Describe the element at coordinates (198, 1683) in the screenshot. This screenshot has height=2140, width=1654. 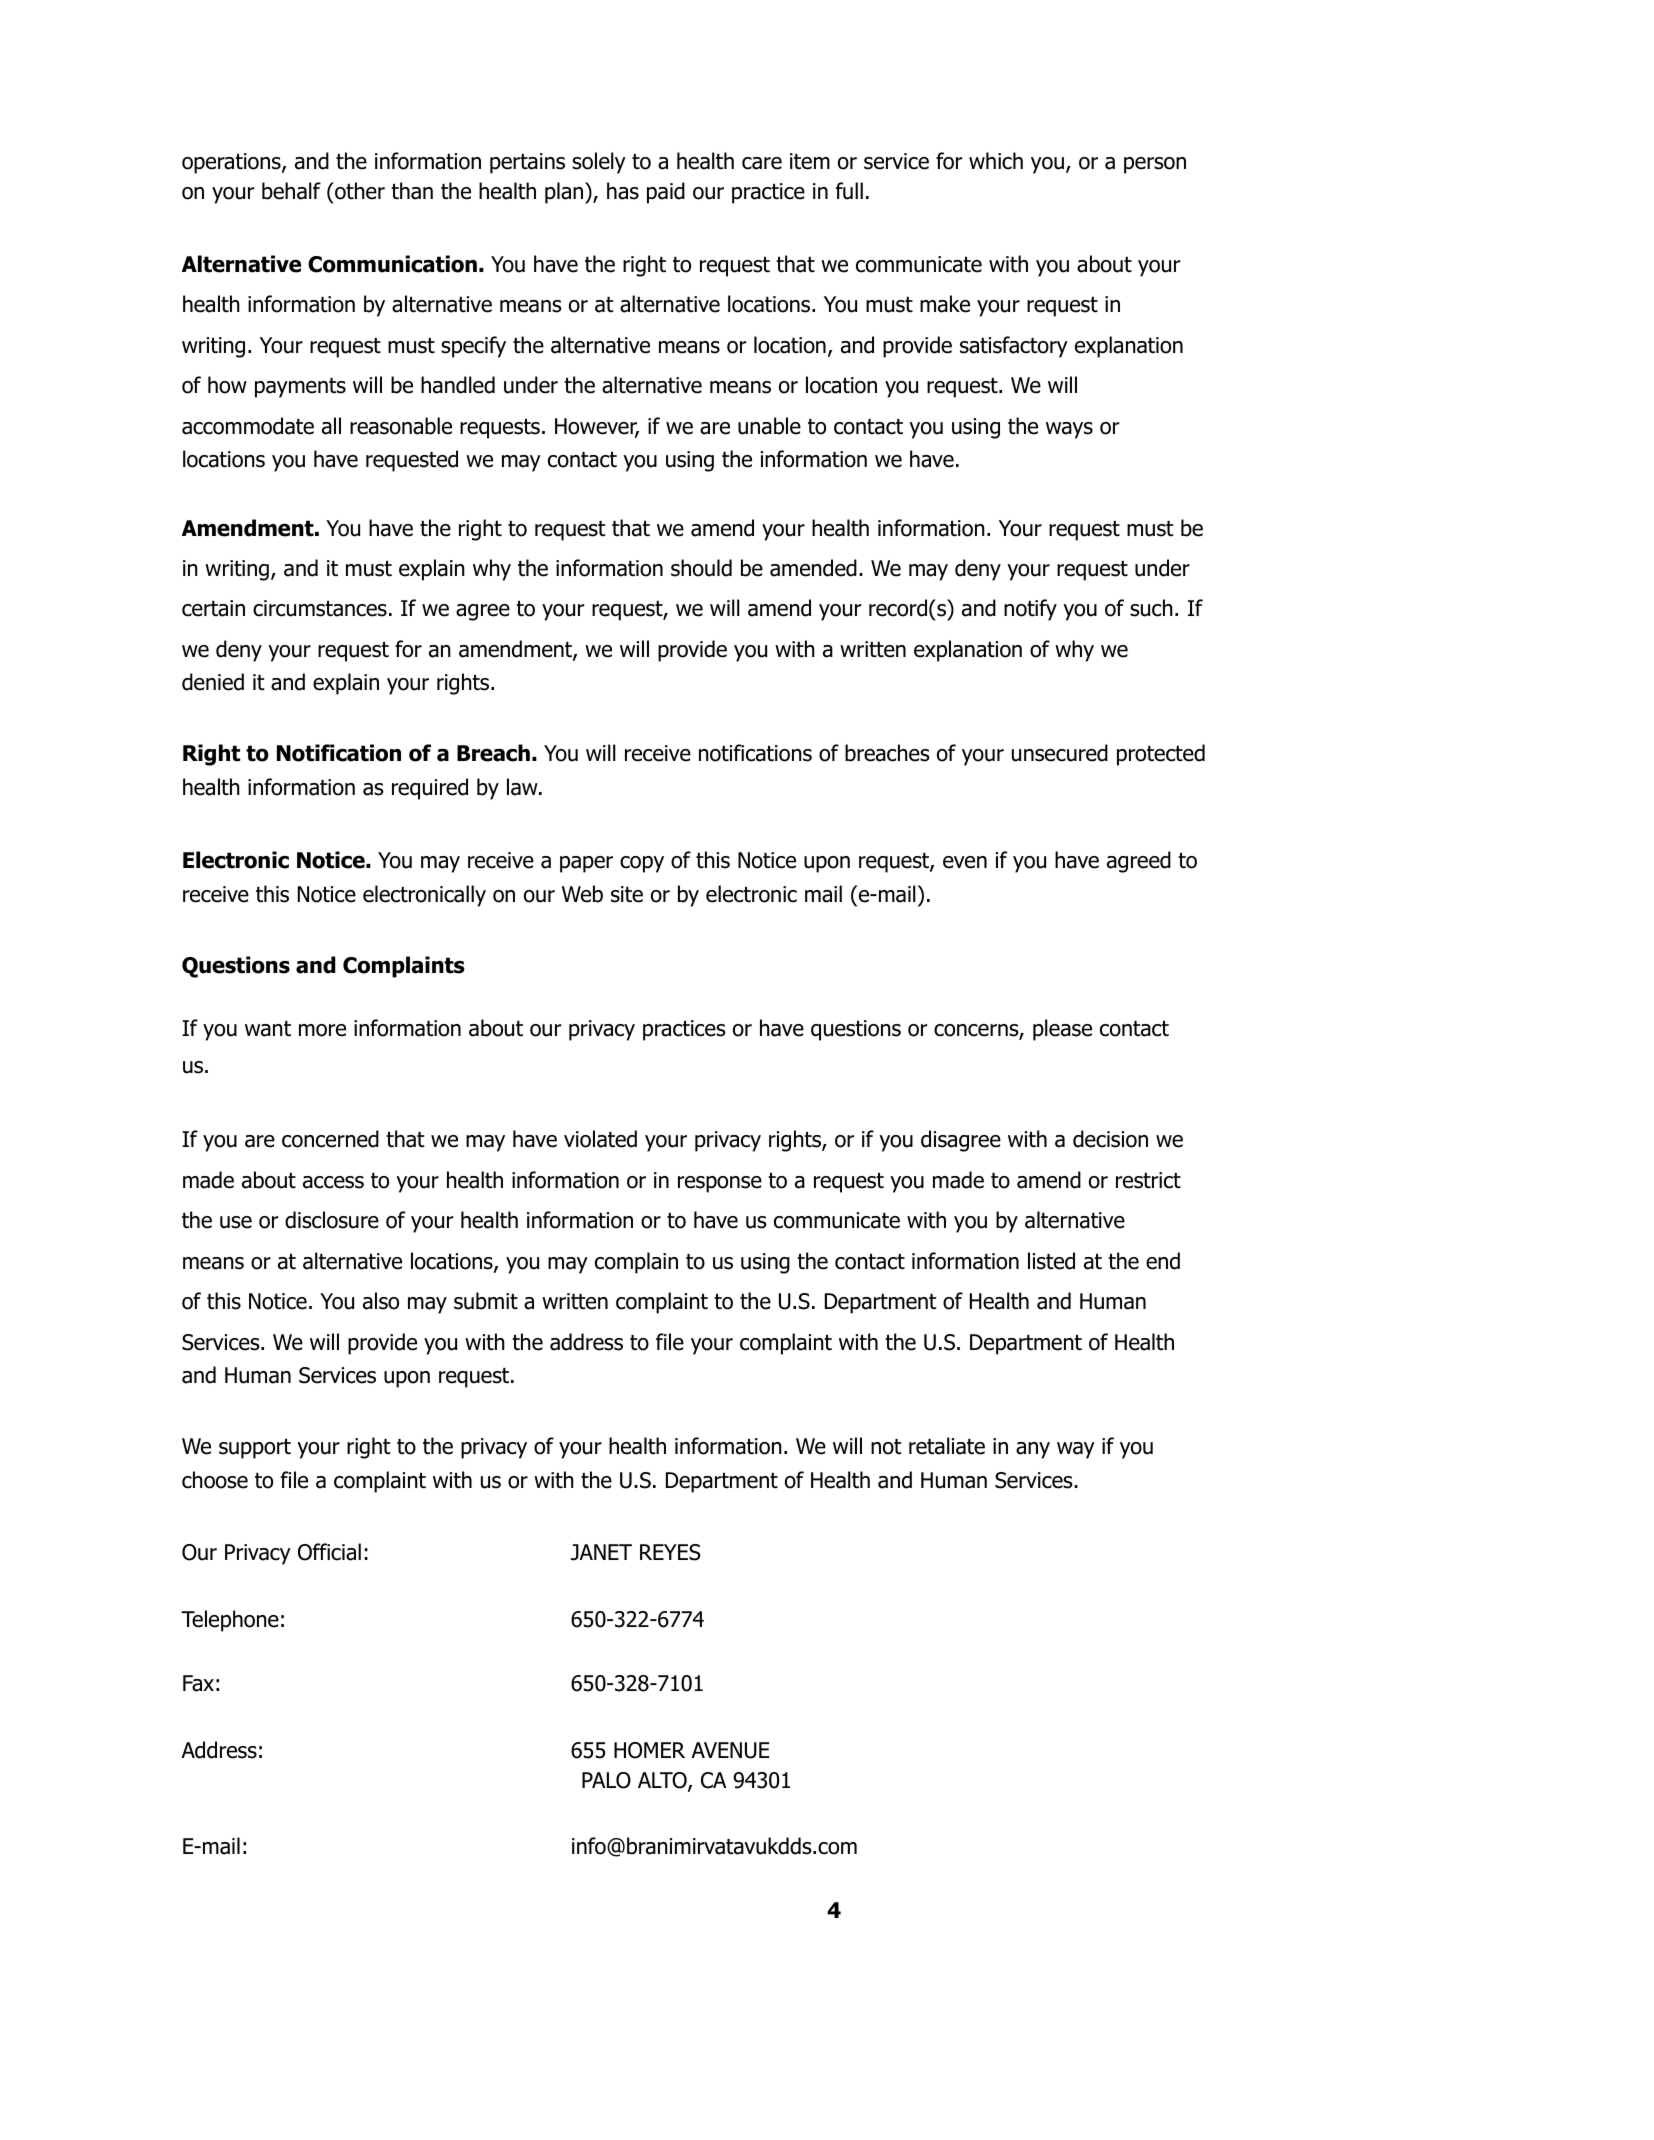
I see `Fax` at that location.
